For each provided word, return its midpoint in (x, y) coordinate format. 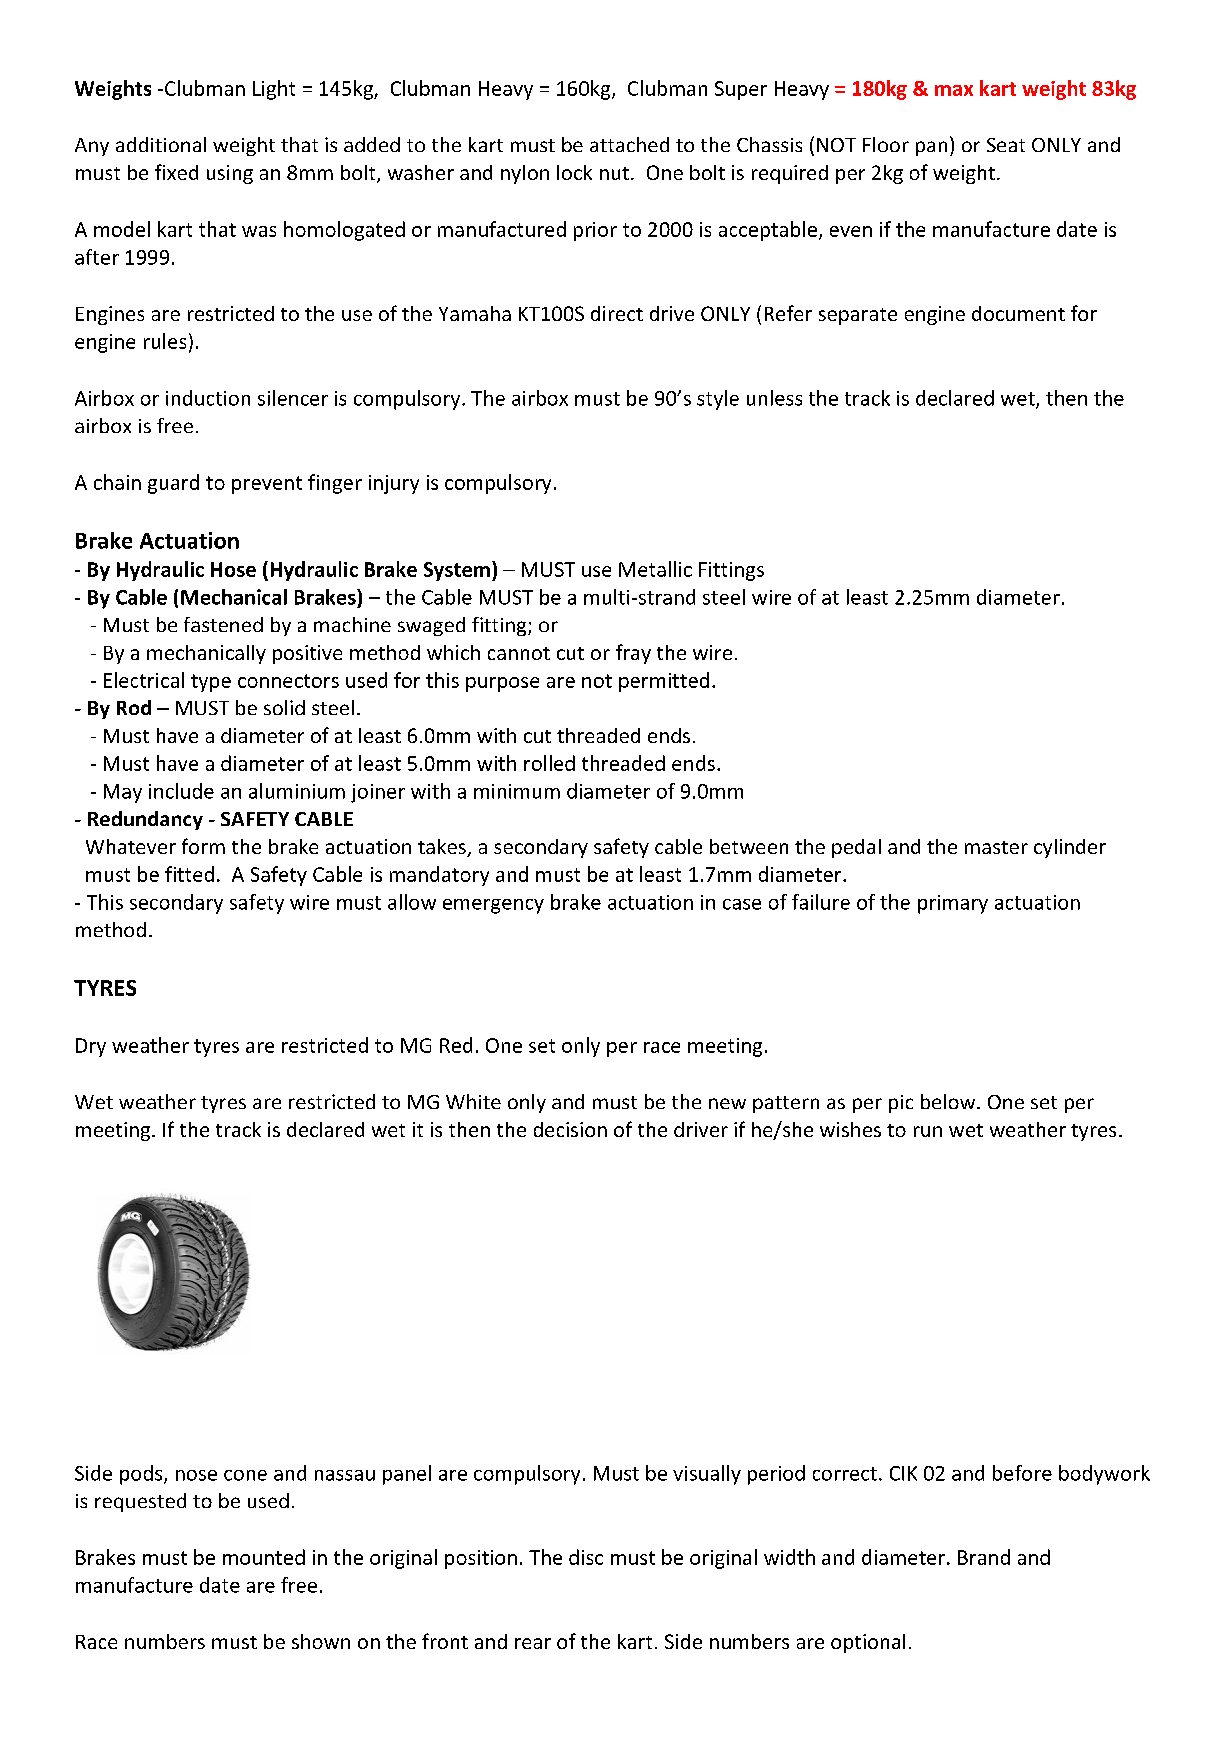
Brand (984, 1557)
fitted (189, 874)
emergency (493, 906)
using (230, 174)
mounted (264, 1557)
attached (629, 144)
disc (586, 1557)
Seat (1006, 145)
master (996, 847)
